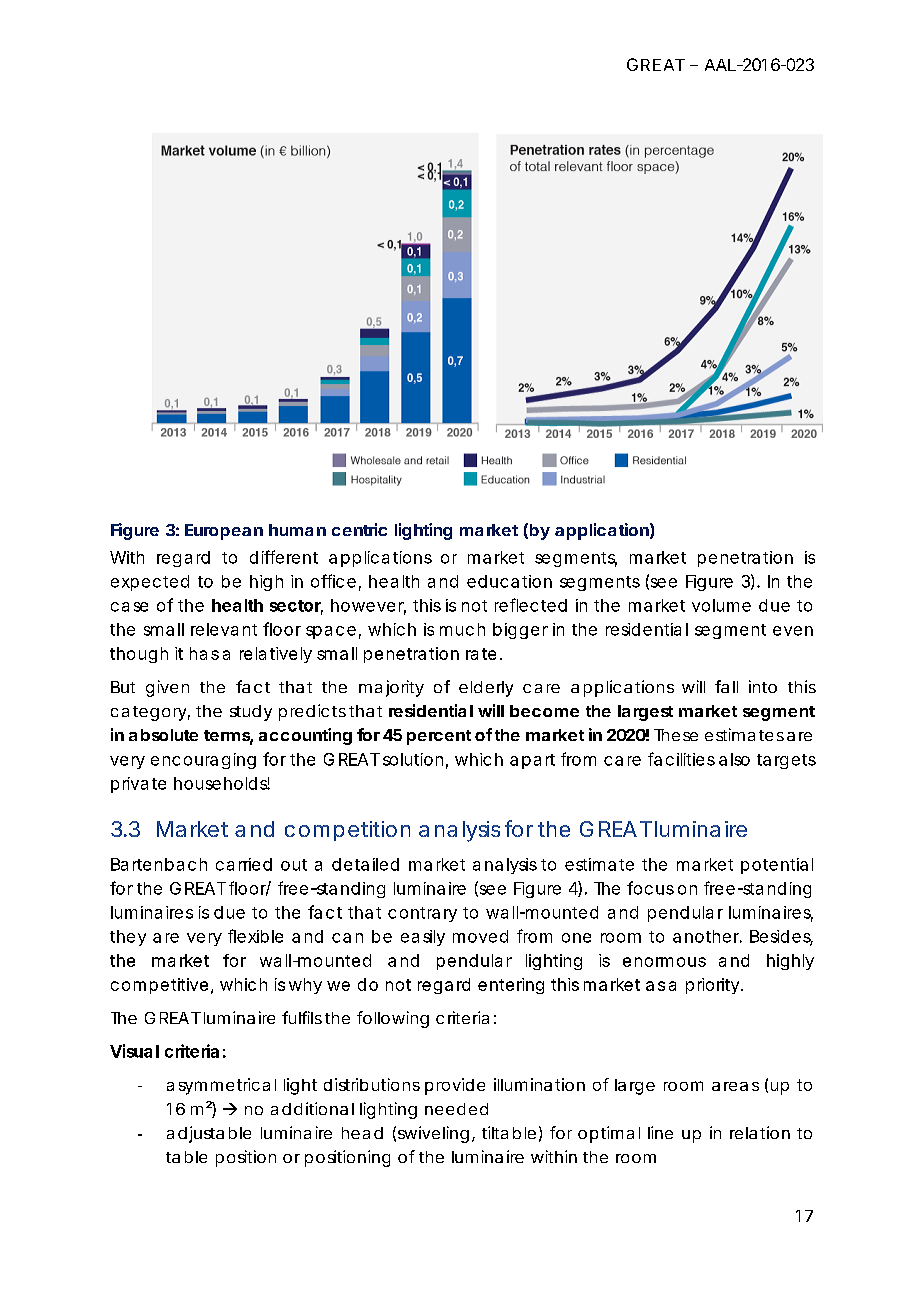  What do you see at coordinates (167, 688) in the document?
I see `given` at bounding box center [167, 688].
